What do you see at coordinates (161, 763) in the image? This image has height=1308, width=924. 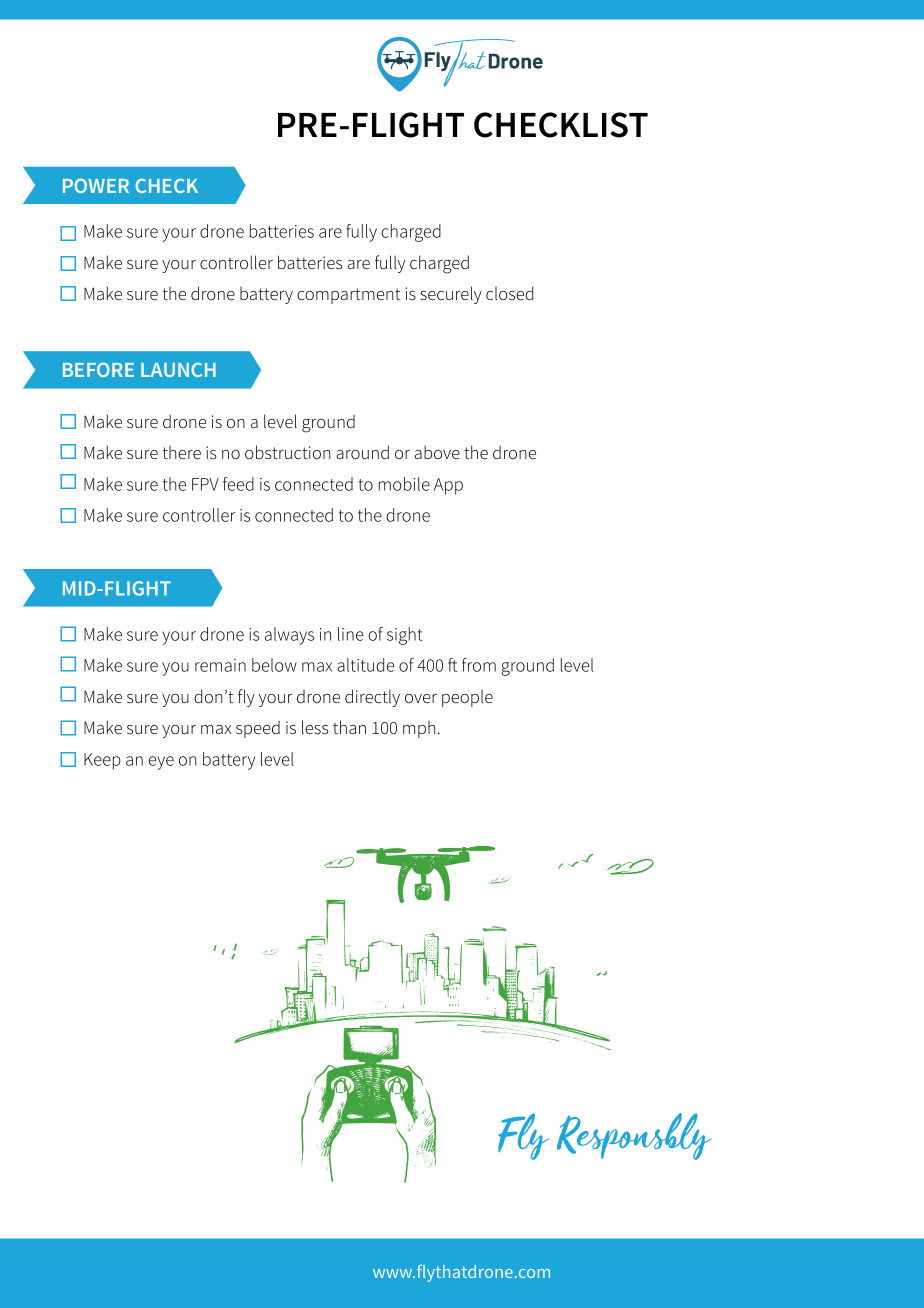 I see `eye` at bounding box center [161, 763].
